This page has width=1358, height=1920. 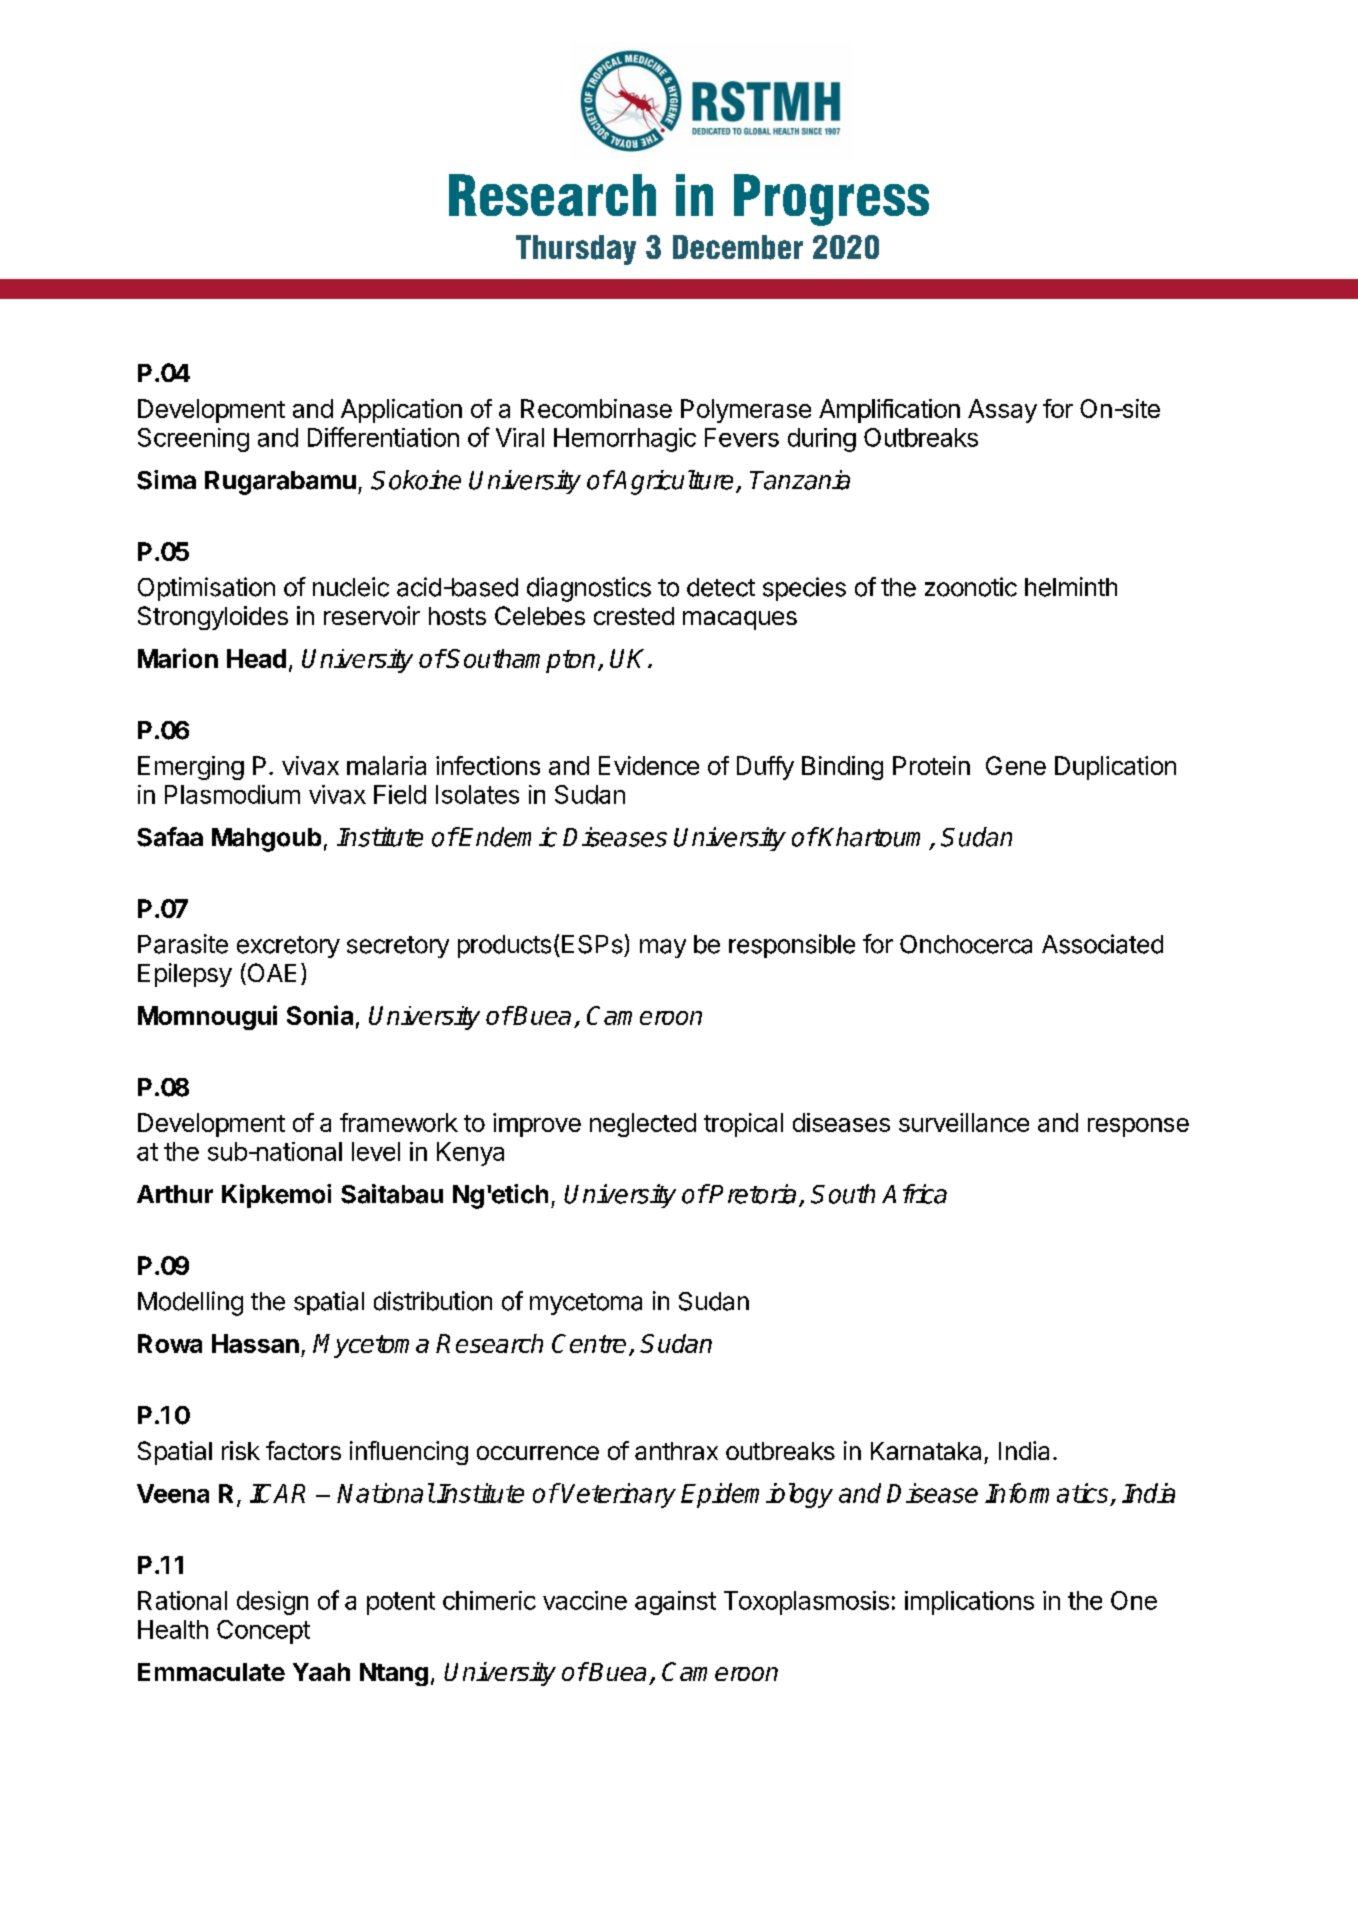 I want to click on design, so click(x=272, y=1603).
